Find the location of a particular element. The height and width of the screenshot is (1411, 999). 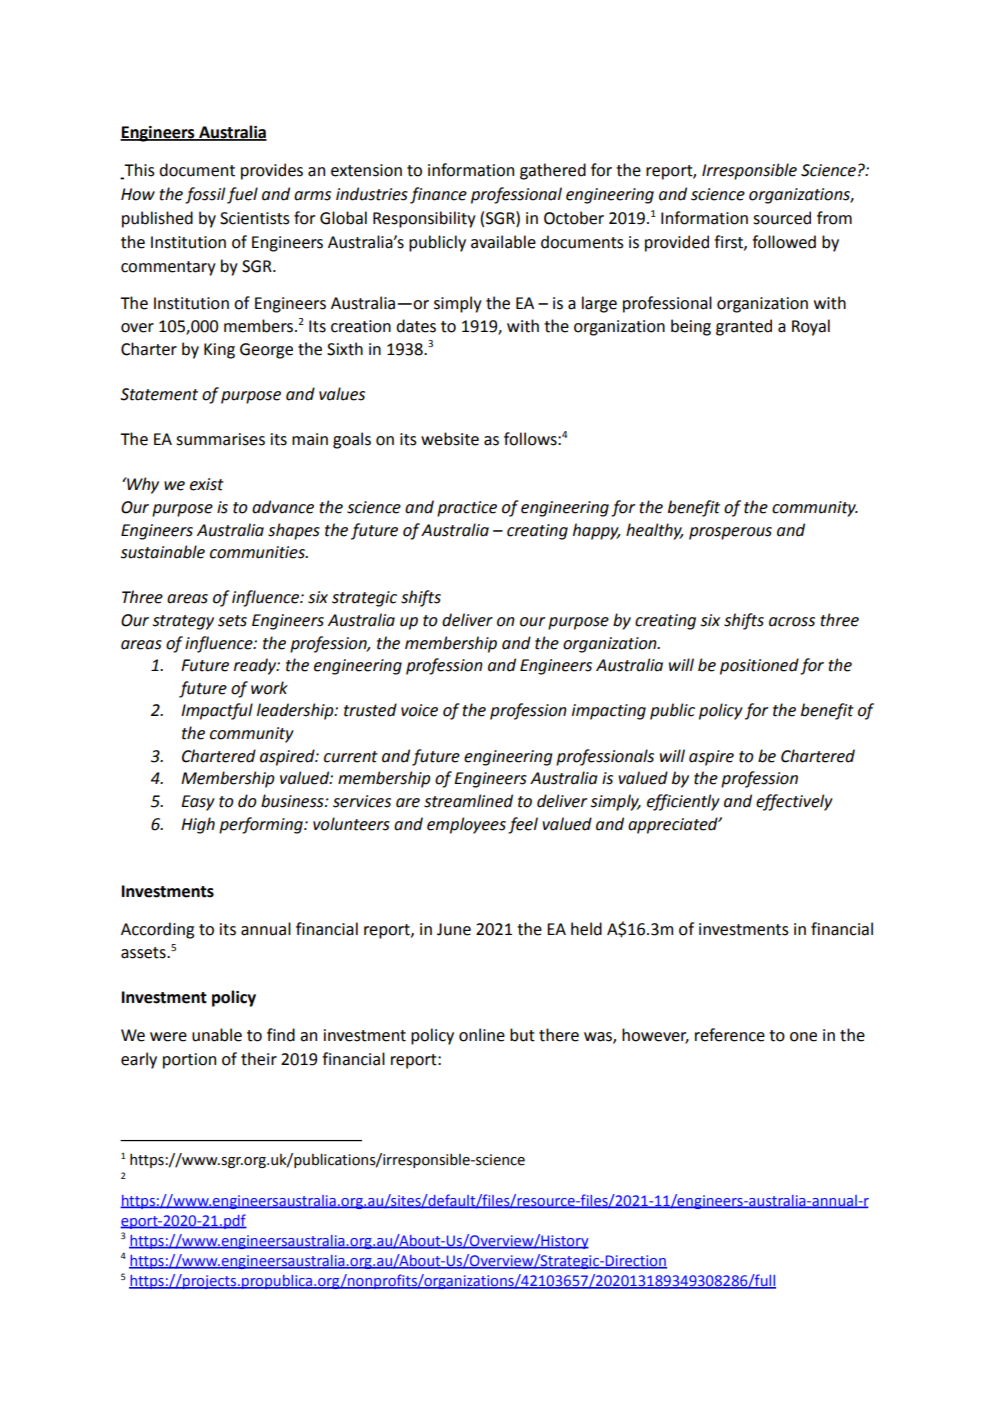

summarises is located at coordinates (220, 439).
